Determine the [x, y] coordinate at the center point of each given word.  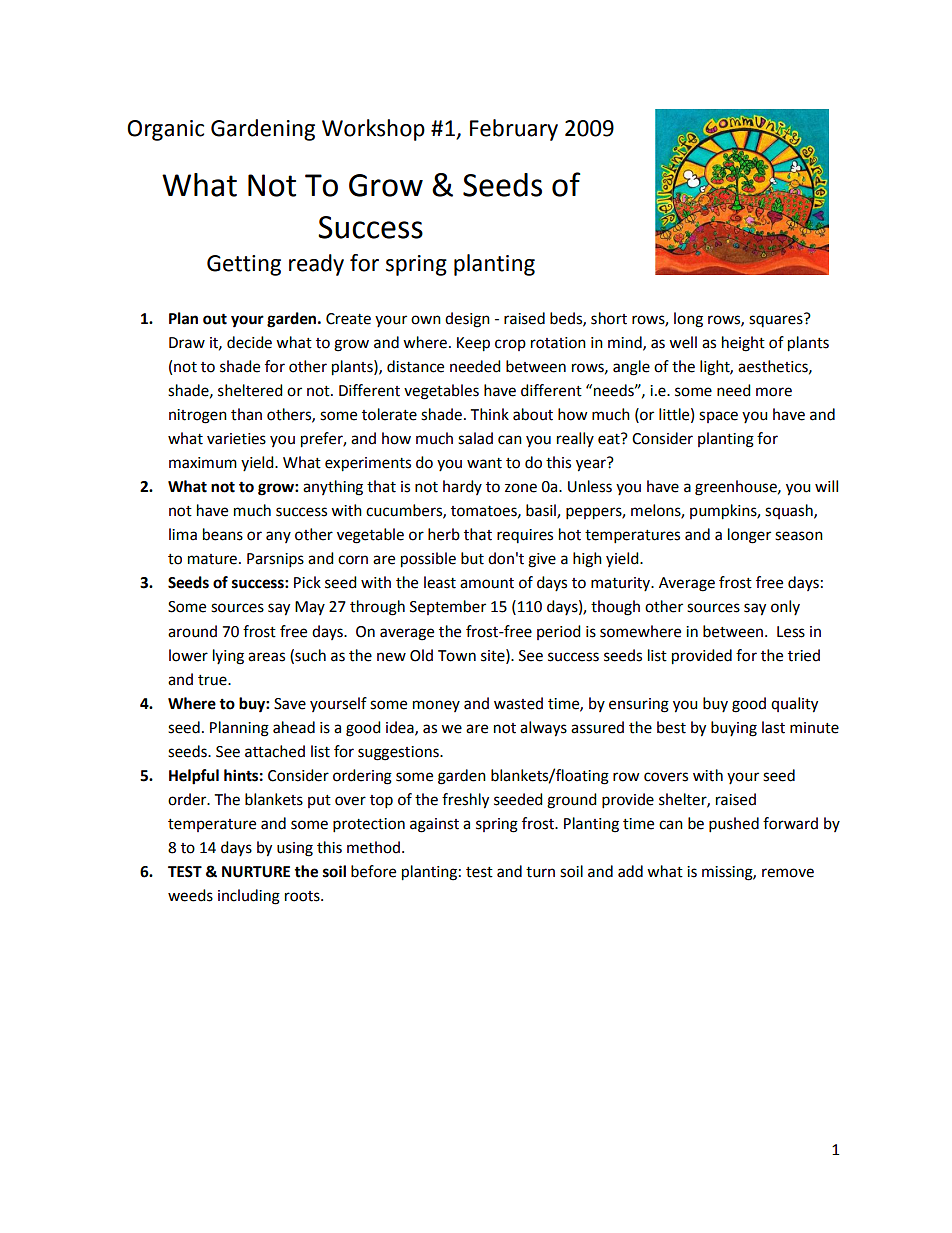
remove [788, 873]
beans [223, 534]
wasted [518, 703]
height [743, 344]
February [514, 130]
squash [790, 511]
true [213, 680]
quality [794, 705]
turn [540, 872]
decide [249, 342]
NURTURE [256, 872]
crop [510, 345]
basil [542, 511]
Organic [165, 130]
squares [777, 320]
